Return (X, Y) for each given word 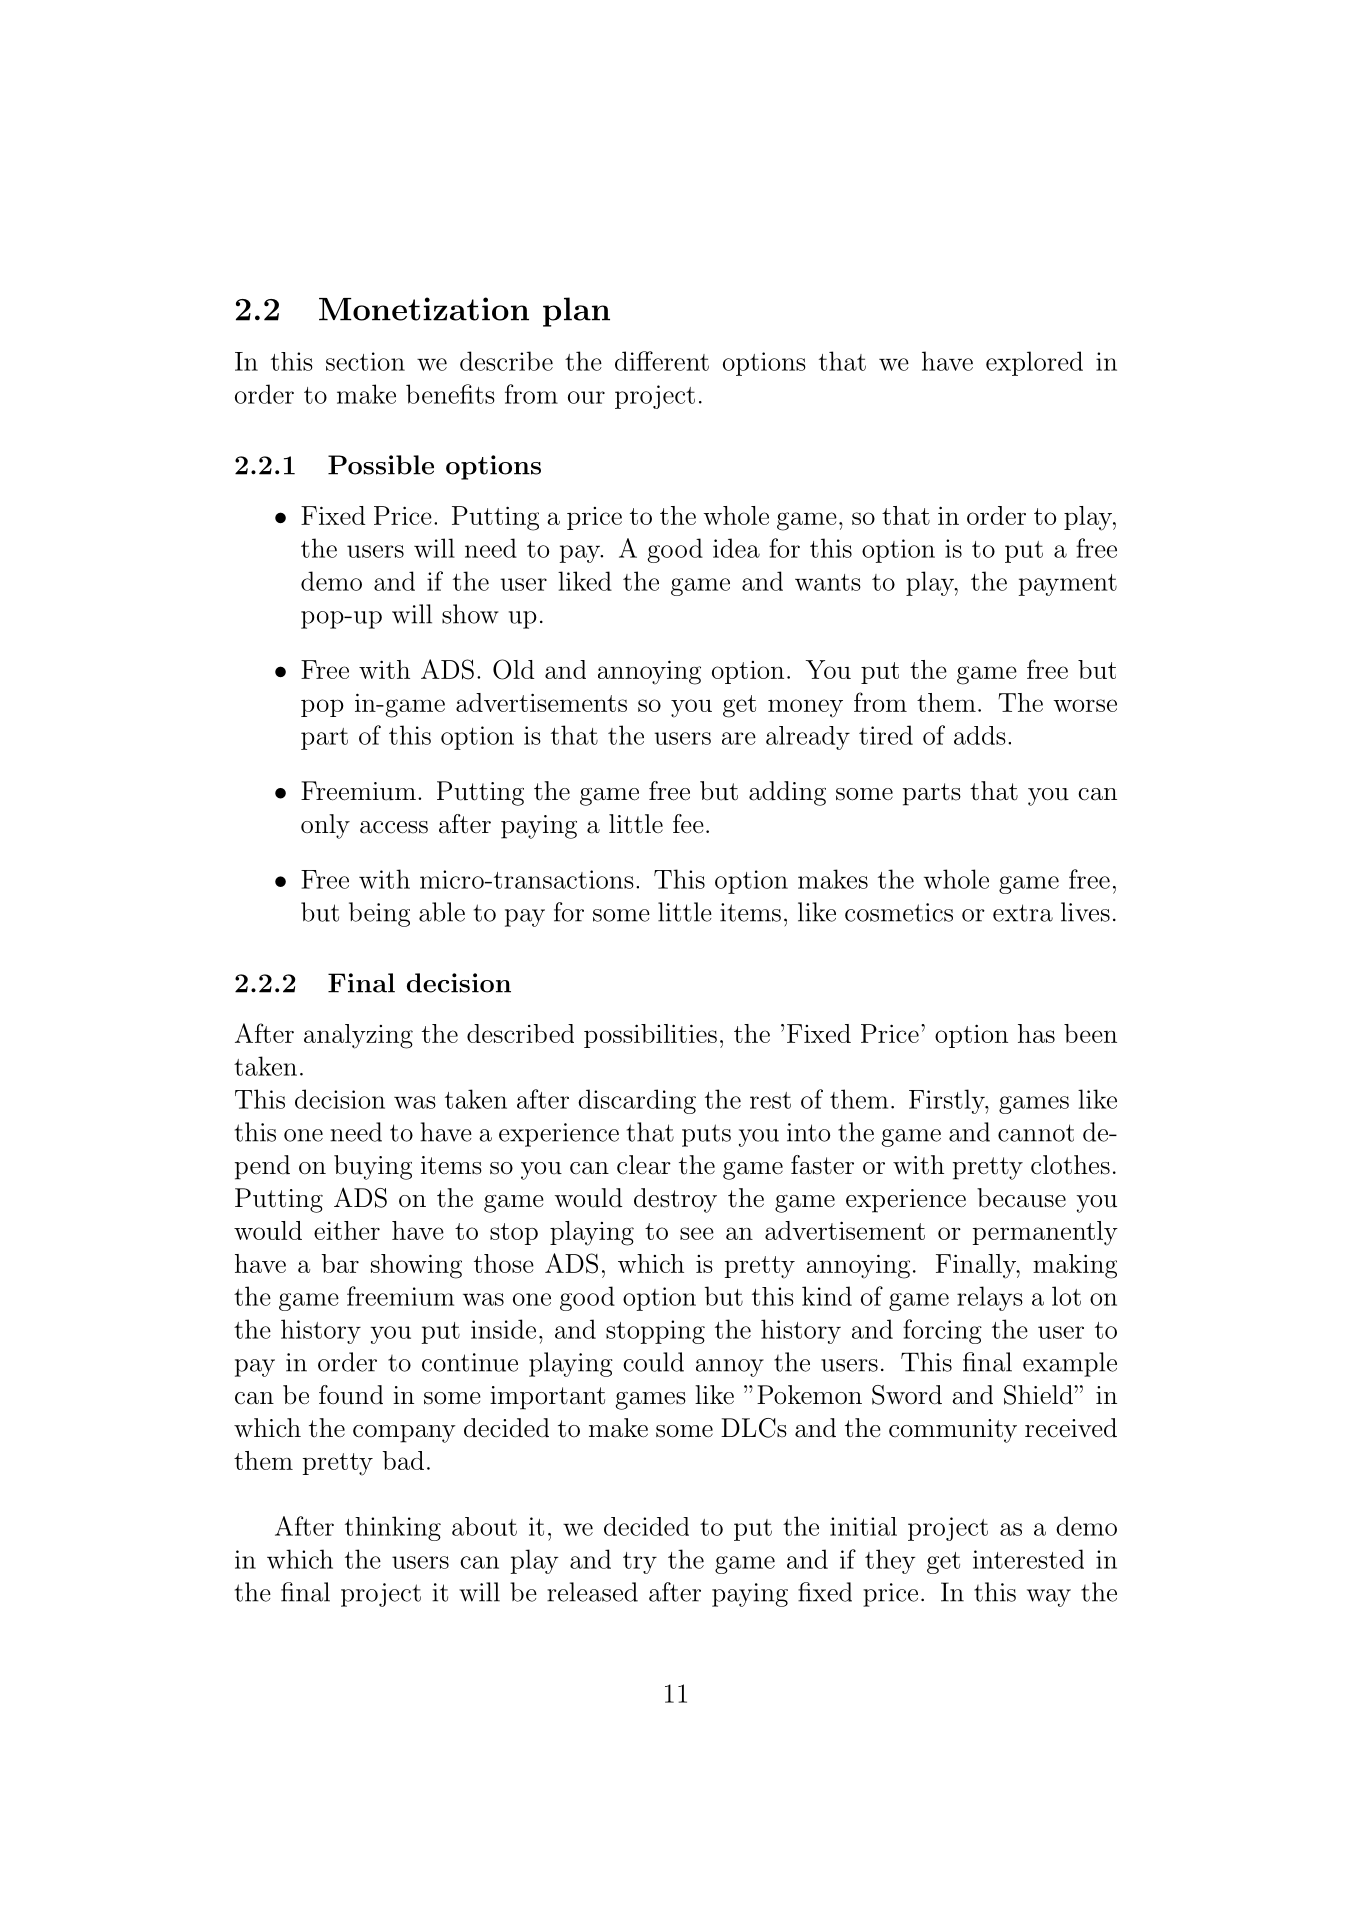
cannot (1036, 1133)
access (394, 827)
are (739, 738)
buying (373, 1167)
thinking (393, 1528)
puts (706, 1135)
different (662, 361)
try (640, 1563)
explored (1034, 363)
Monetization (424, 309)
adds (980, 735)
